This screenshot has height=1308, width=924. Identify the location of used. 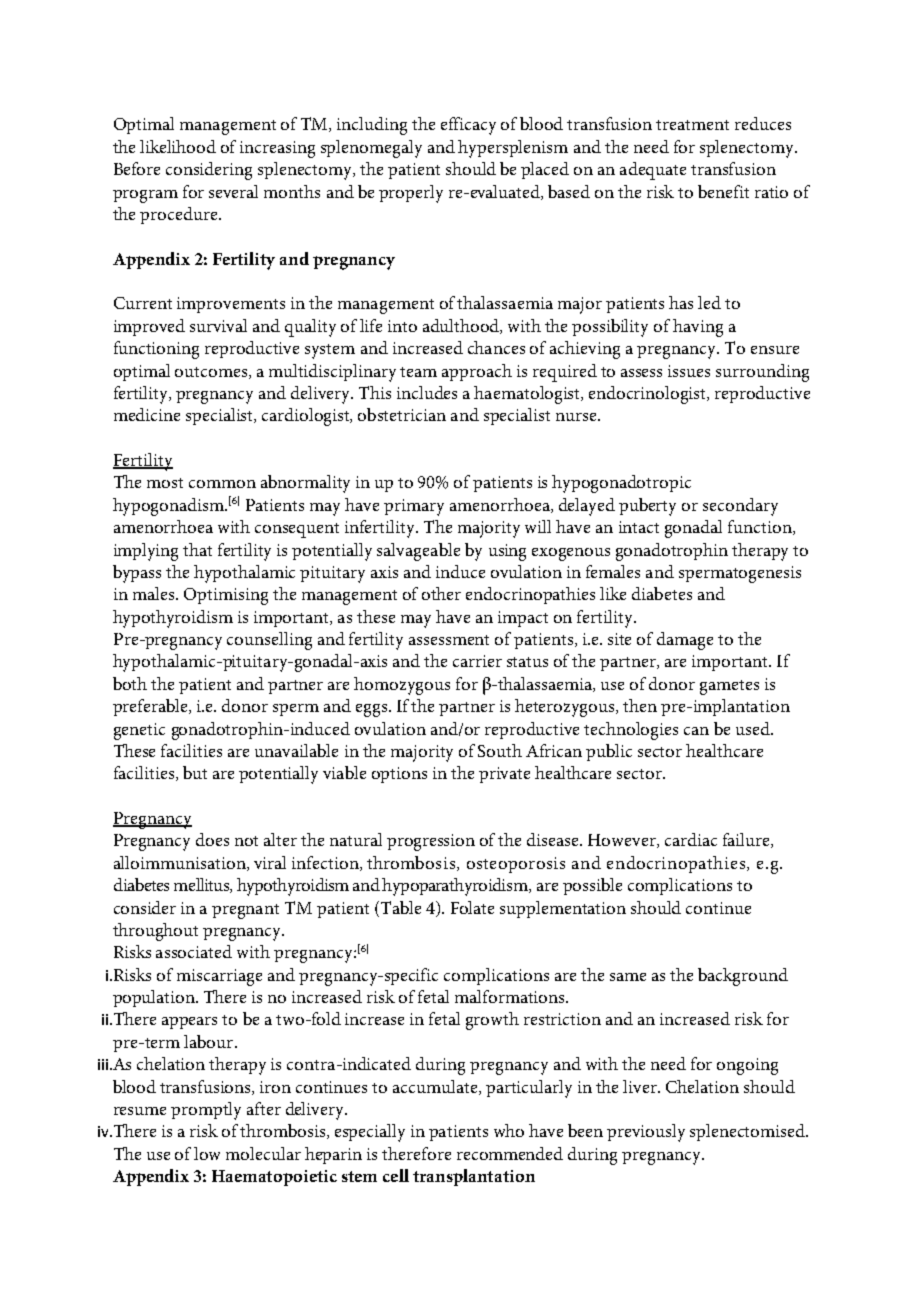
(754, 728).
